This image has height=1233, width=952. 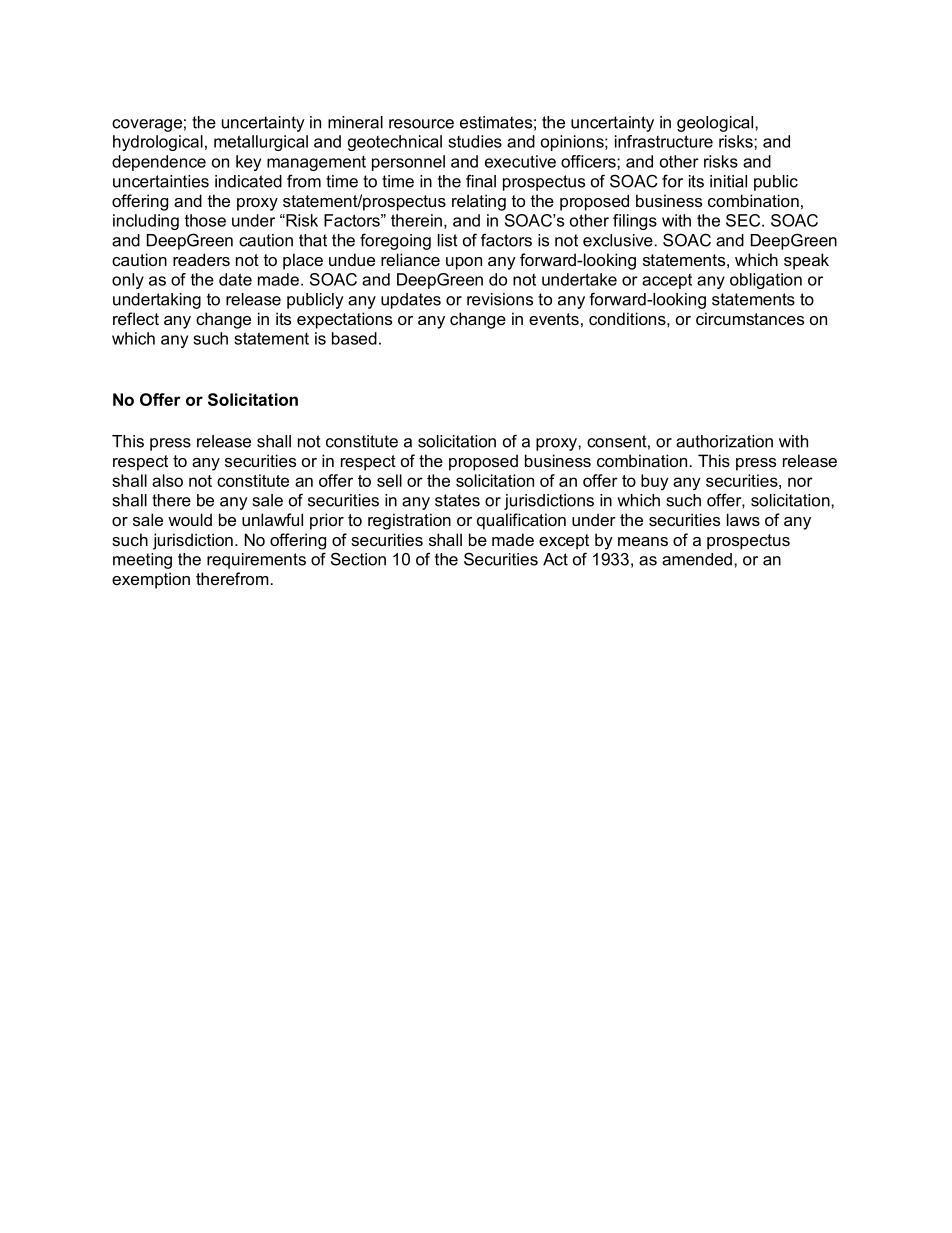 What do you see at coordinates (750, 318) in the image?
I see `circumstances` at bounding box center [750, 318].
